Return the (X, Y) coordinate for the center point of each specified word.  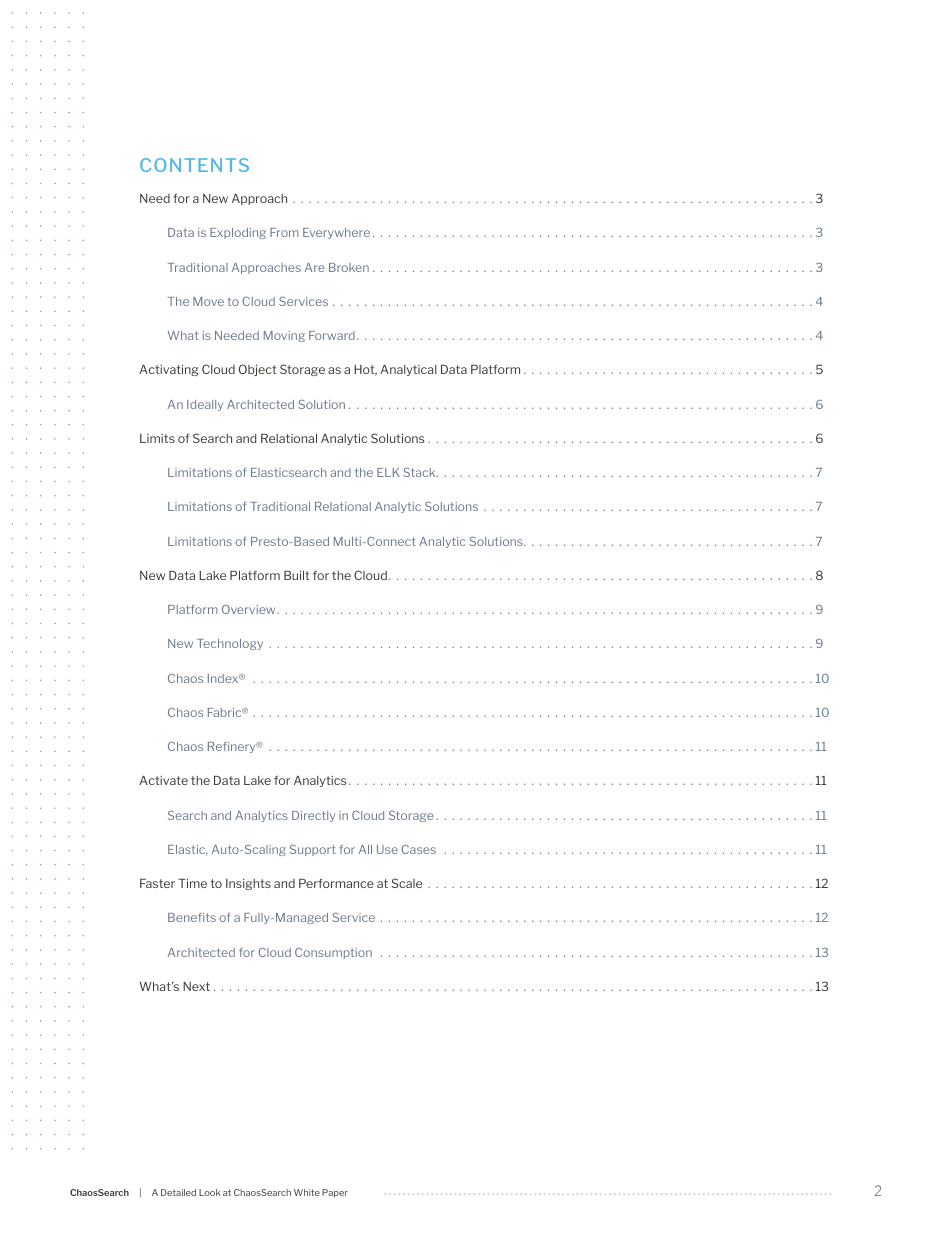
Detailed (178, 1192)
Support (313, 850)
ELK (388, 472)
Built (297, 575)
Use (387, 849)
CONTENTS (194, 165)
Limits (157, 438)
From (284, 232)
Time (192, 883)
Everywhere (336, 233)
